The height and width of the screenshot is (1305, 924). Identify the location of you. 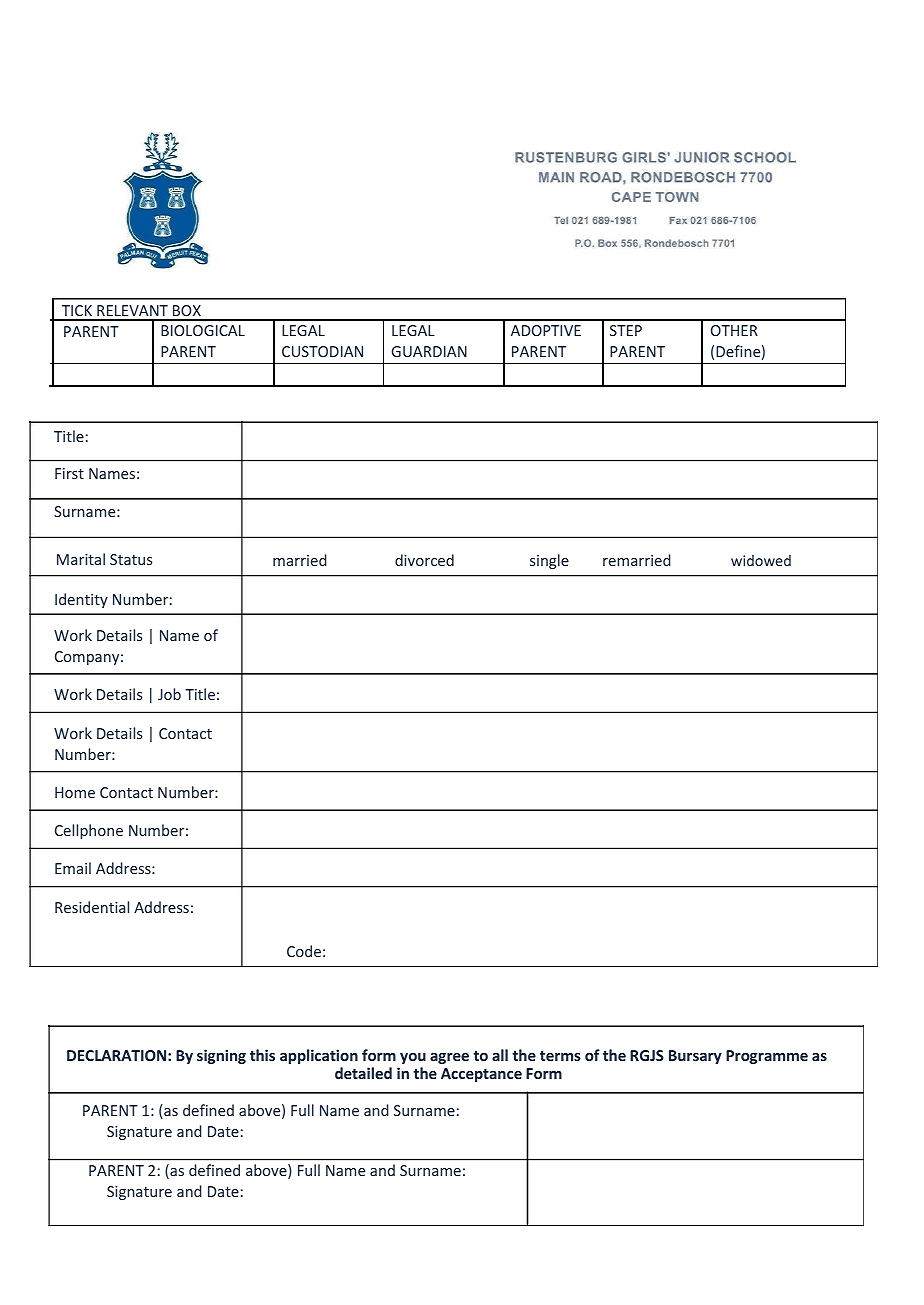
(413, 1058).
